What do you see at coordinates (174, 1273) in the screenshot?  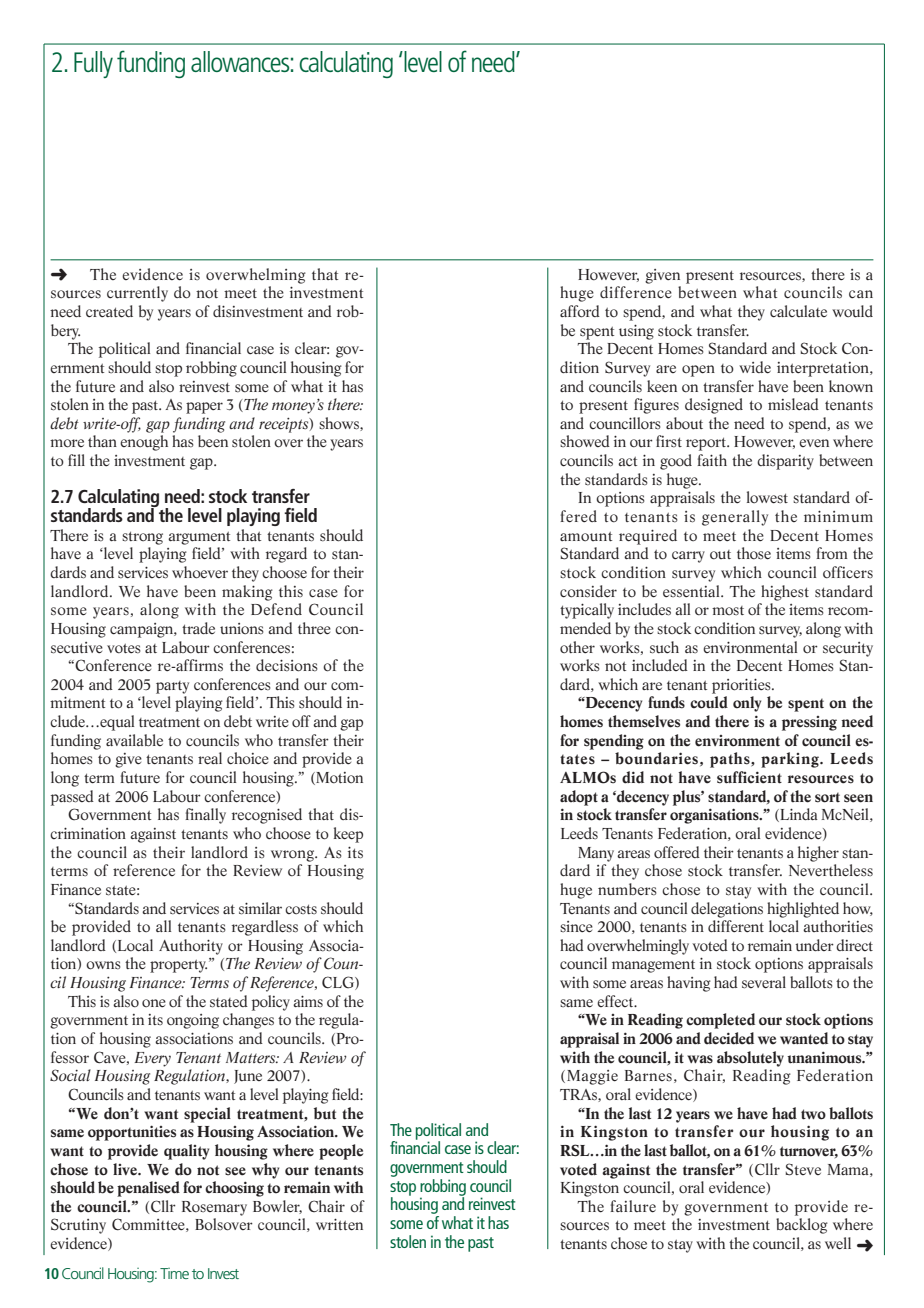 I see `Time` at bounding box center [174, 1273].
